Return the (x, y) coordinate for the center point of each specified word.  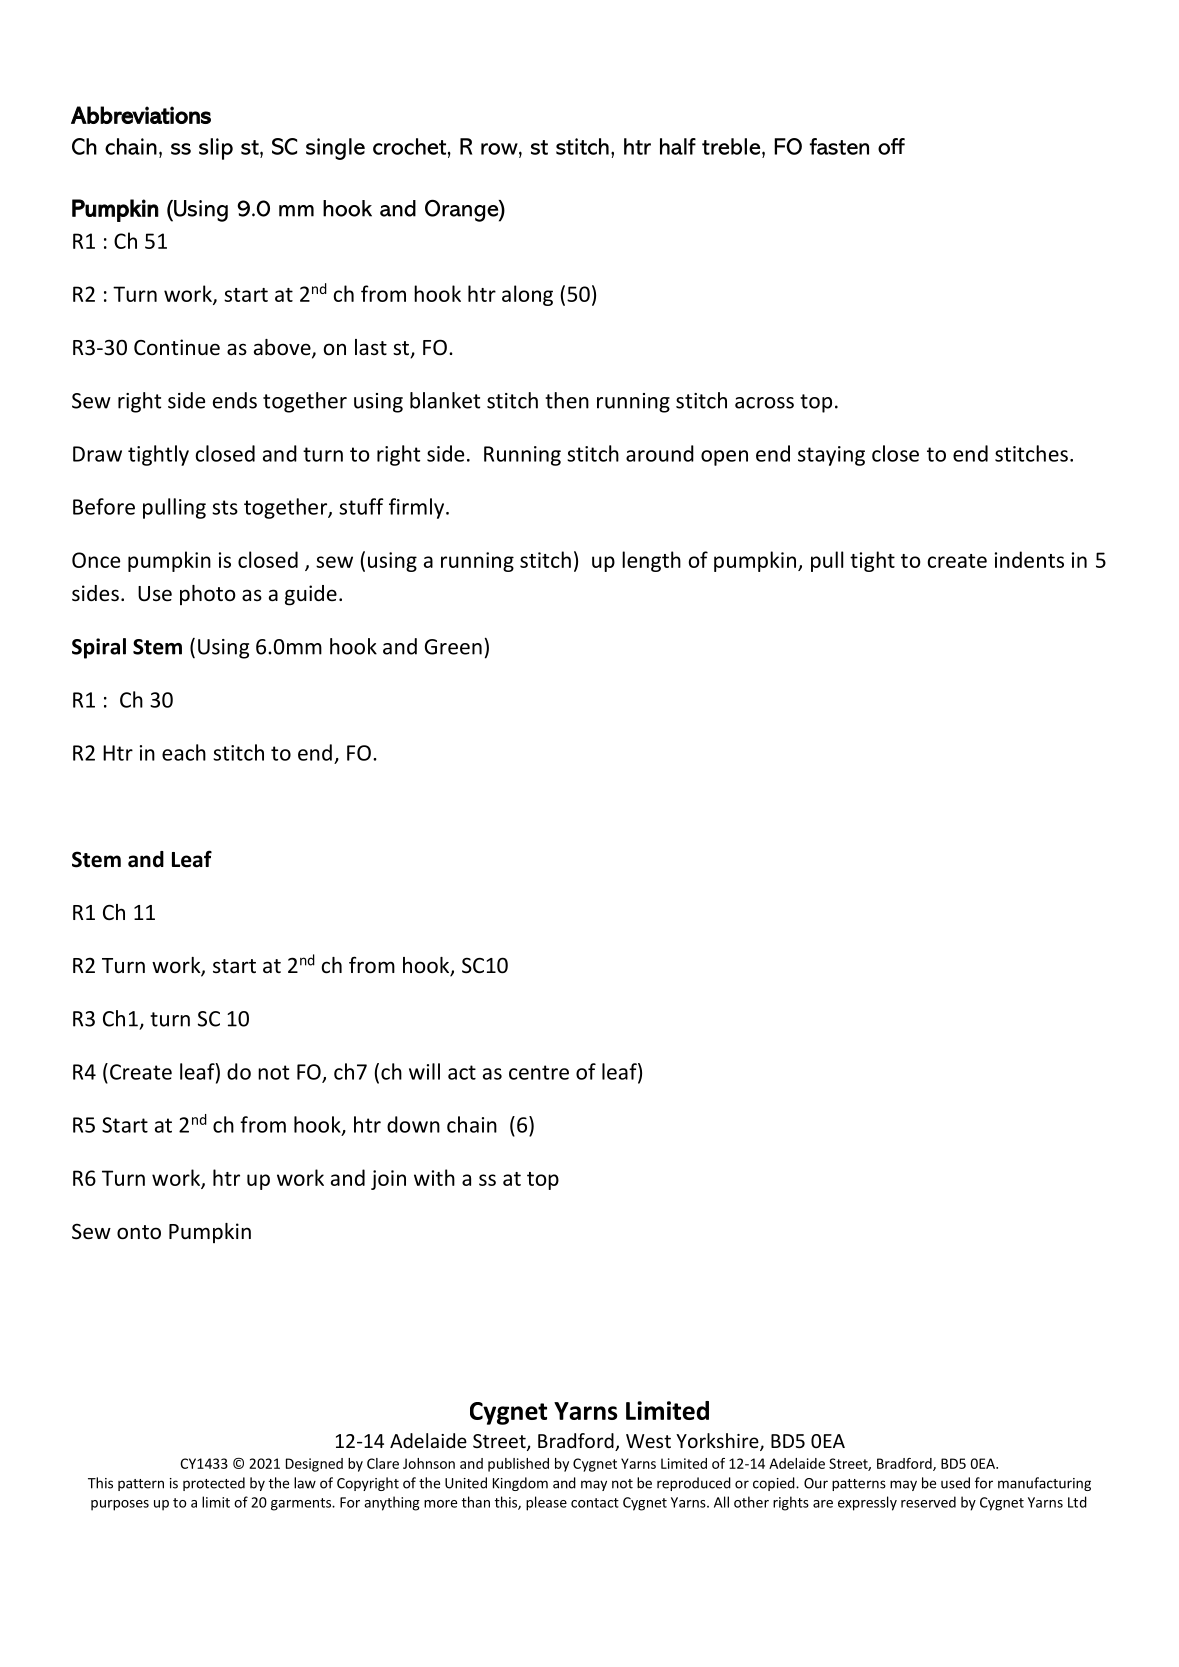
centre (539, 1072)
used (955, 1483)
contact (595, 1503)
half (678, 146)
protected (214, 1484)
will (424, 1071)
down (413, 1124)
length (651, 561)
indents (1029, 559)
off (891, 146)
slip (216, 149)
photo (208, 595)
